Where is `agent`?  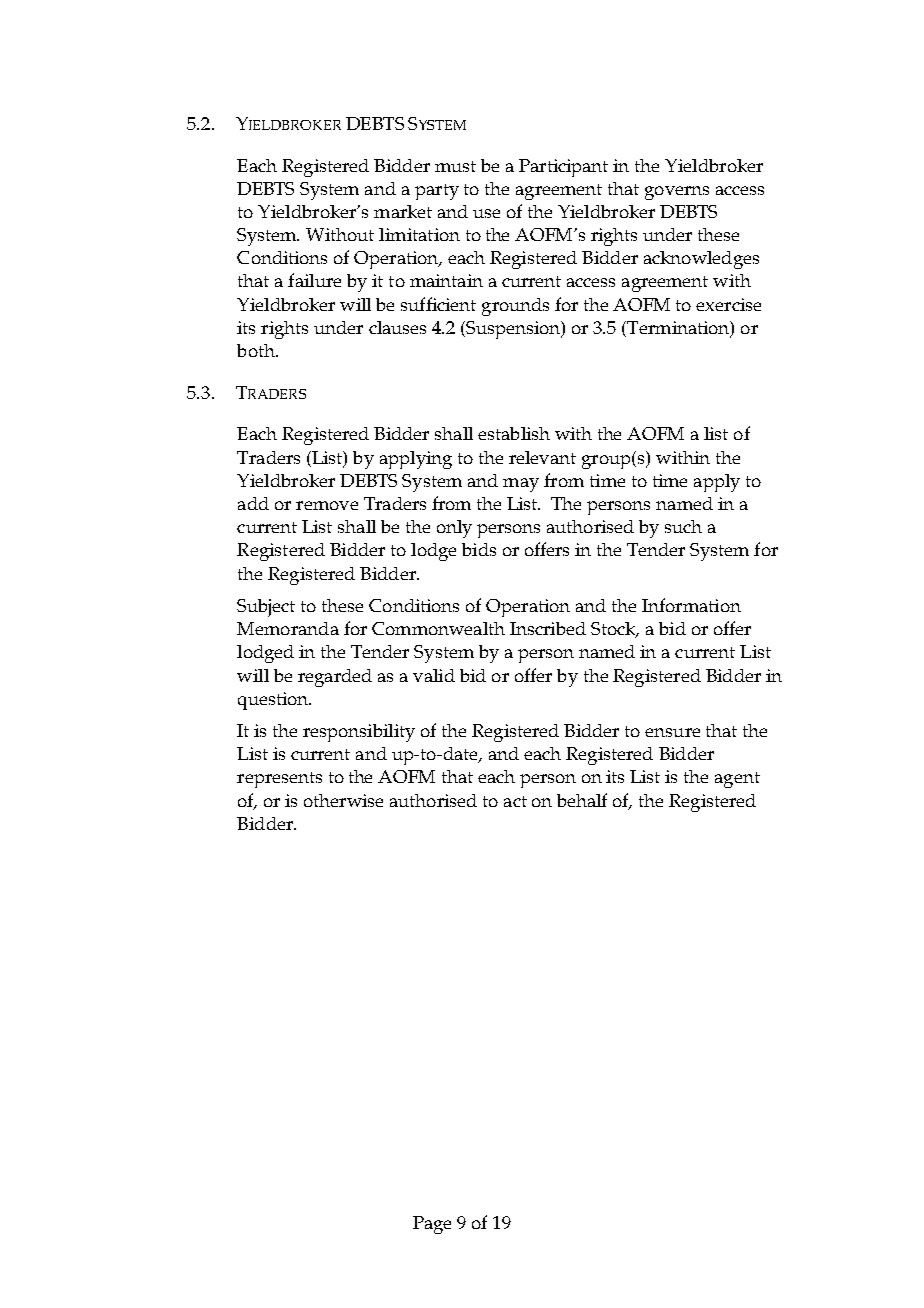 agent is located at coordinates (737, 780).
